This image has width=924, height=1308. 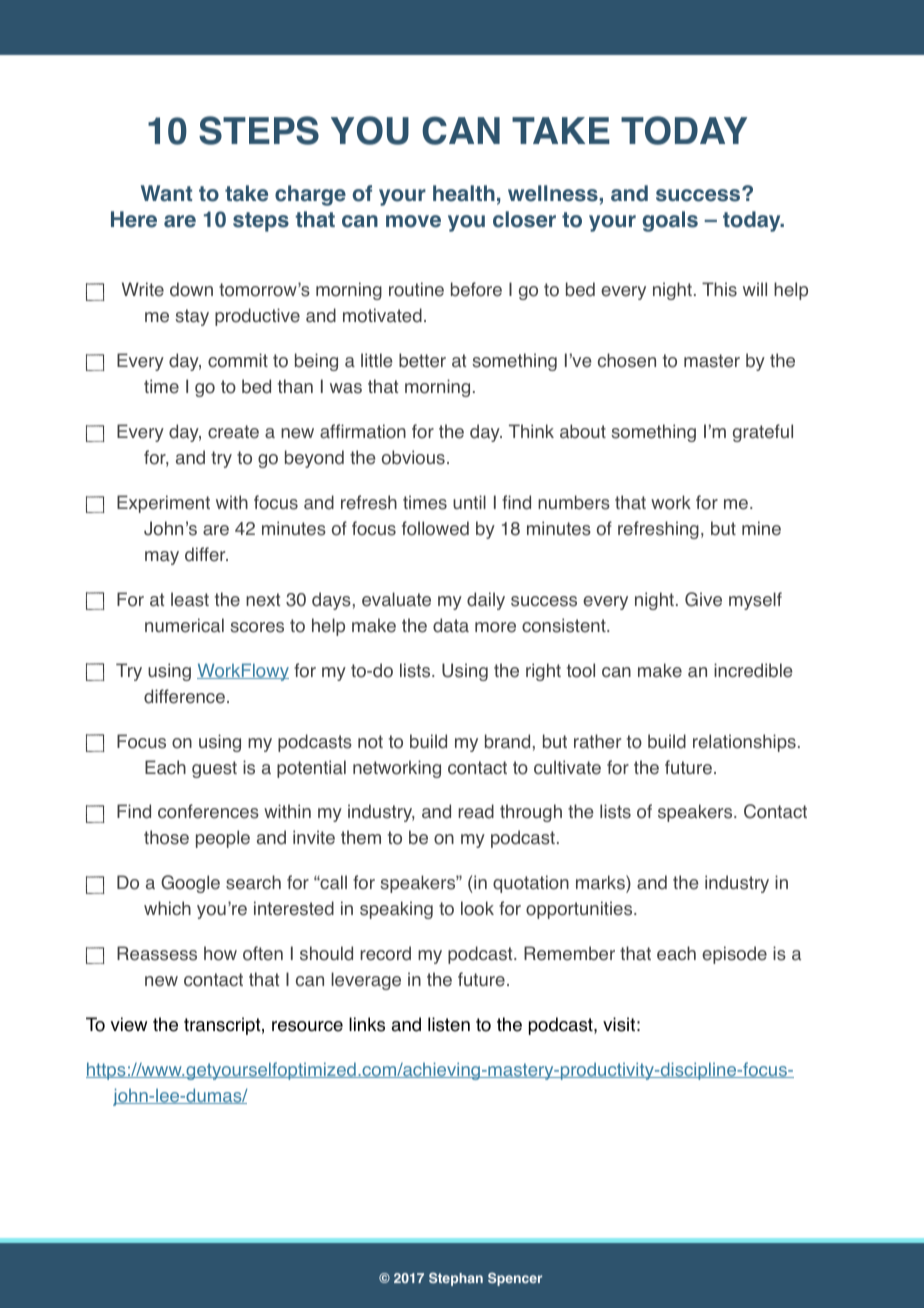 What do you see at coordinates (456, 1279) in the image?
I see `Stephan` at bounding box center [456, 1279].
